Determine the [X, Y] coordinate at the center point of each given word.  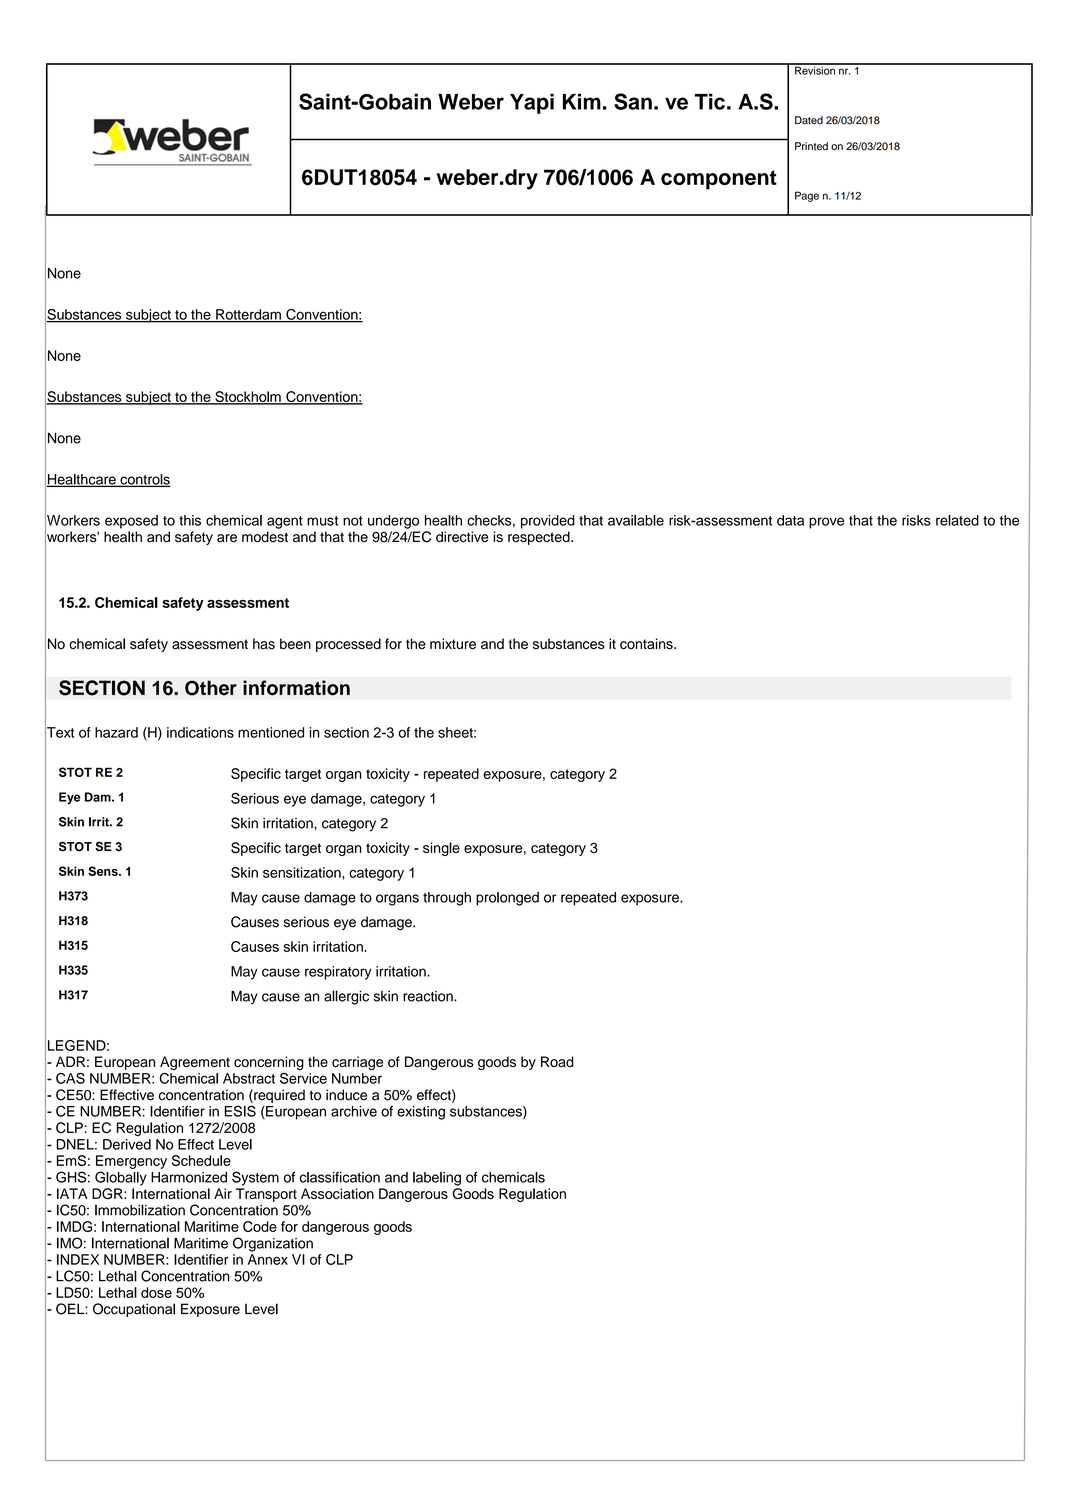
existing [421, 1113]
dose [156, 1292]
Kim [582, 101]
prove [826, 523]
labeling [437, 1179]
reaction [429, 996]
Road [557, 1062]
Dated [809, 120]
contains [647, 644]
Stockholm [248, 398]
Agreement [195, 1063]
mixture [453, 644]
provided [548, 522]
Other [211, 688]
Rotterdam [248, 315]
